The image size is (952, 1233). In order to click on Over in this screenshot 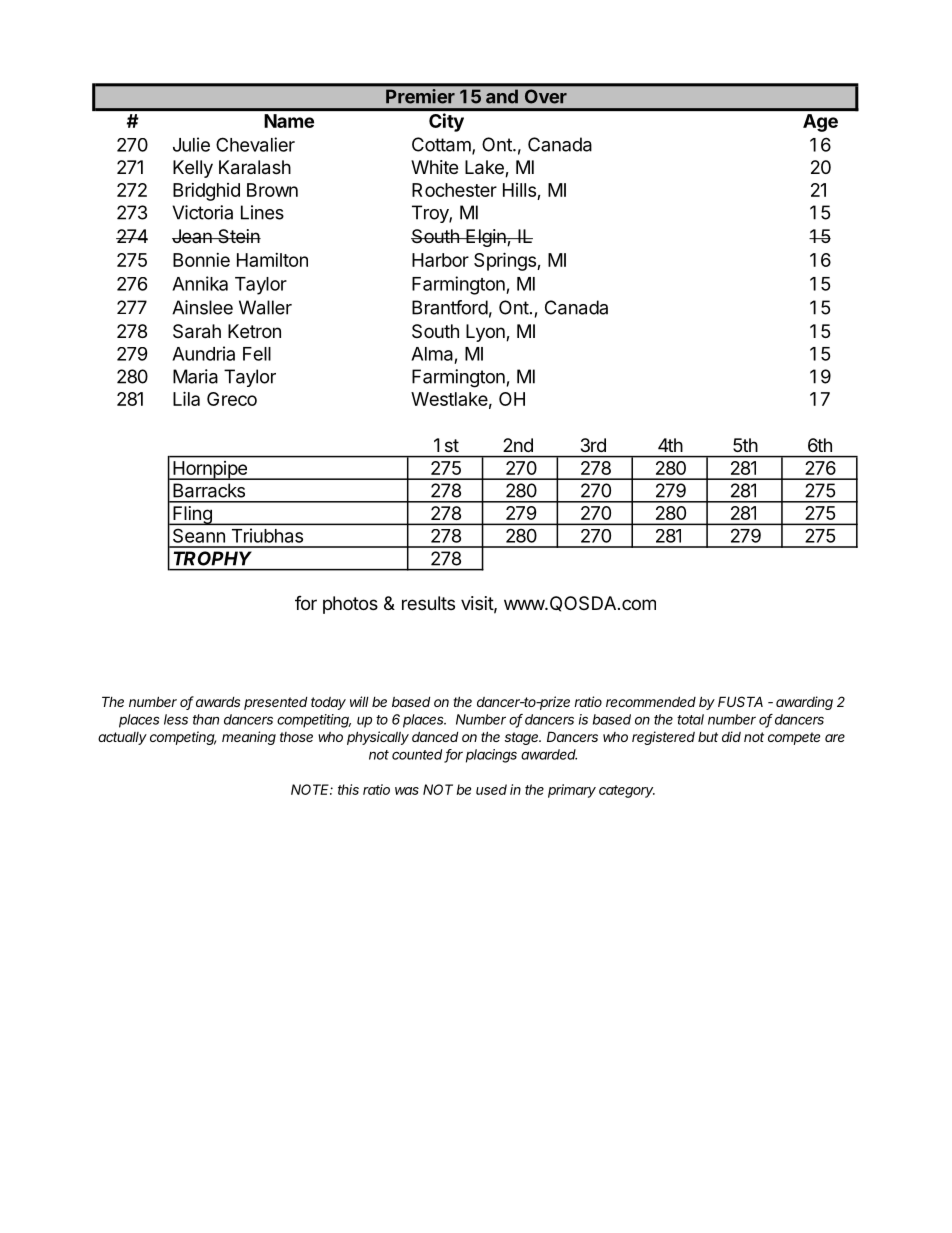, I will do `click(546, 96)`.
